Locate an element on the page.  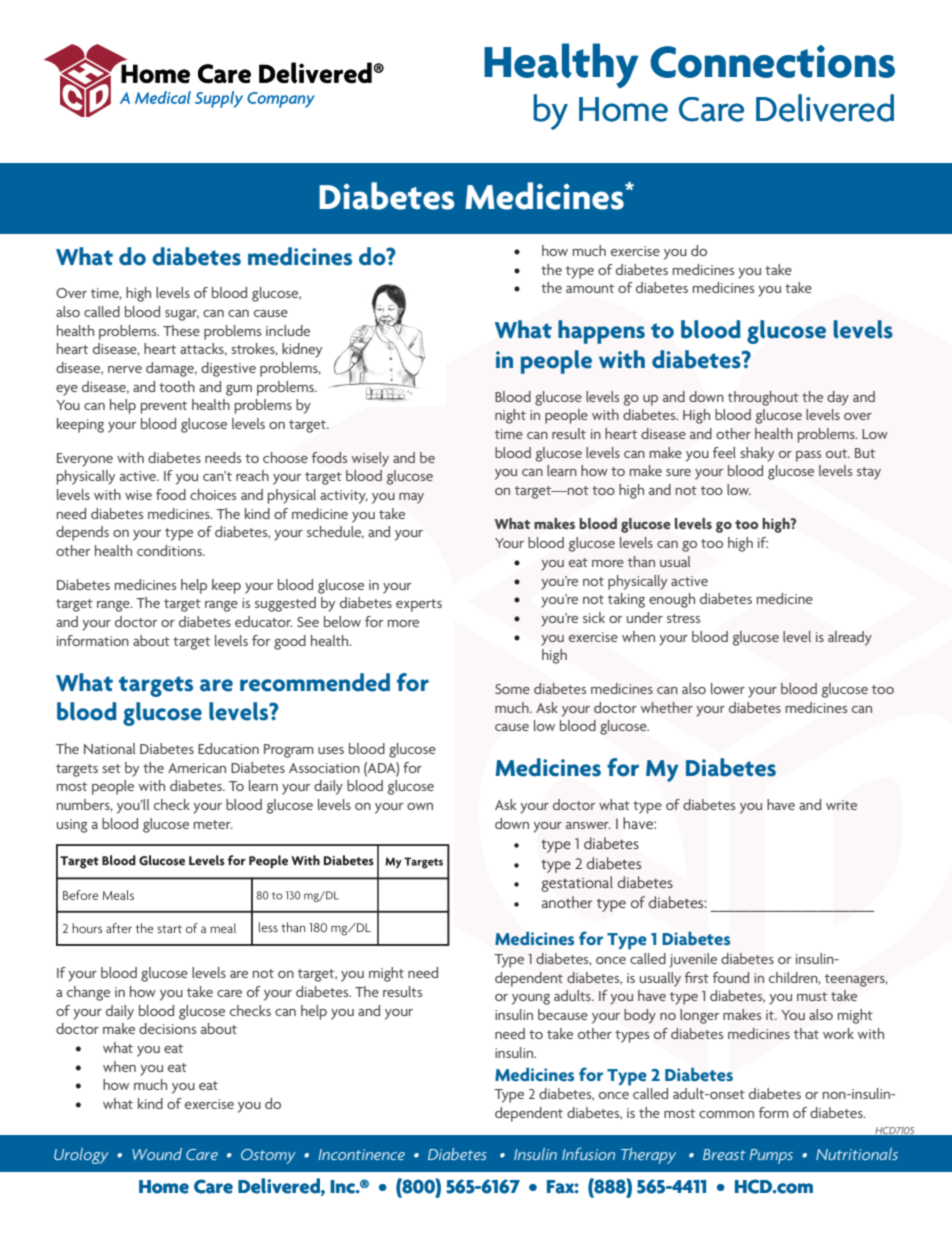
gestational is located at coordinates (577, 884).
